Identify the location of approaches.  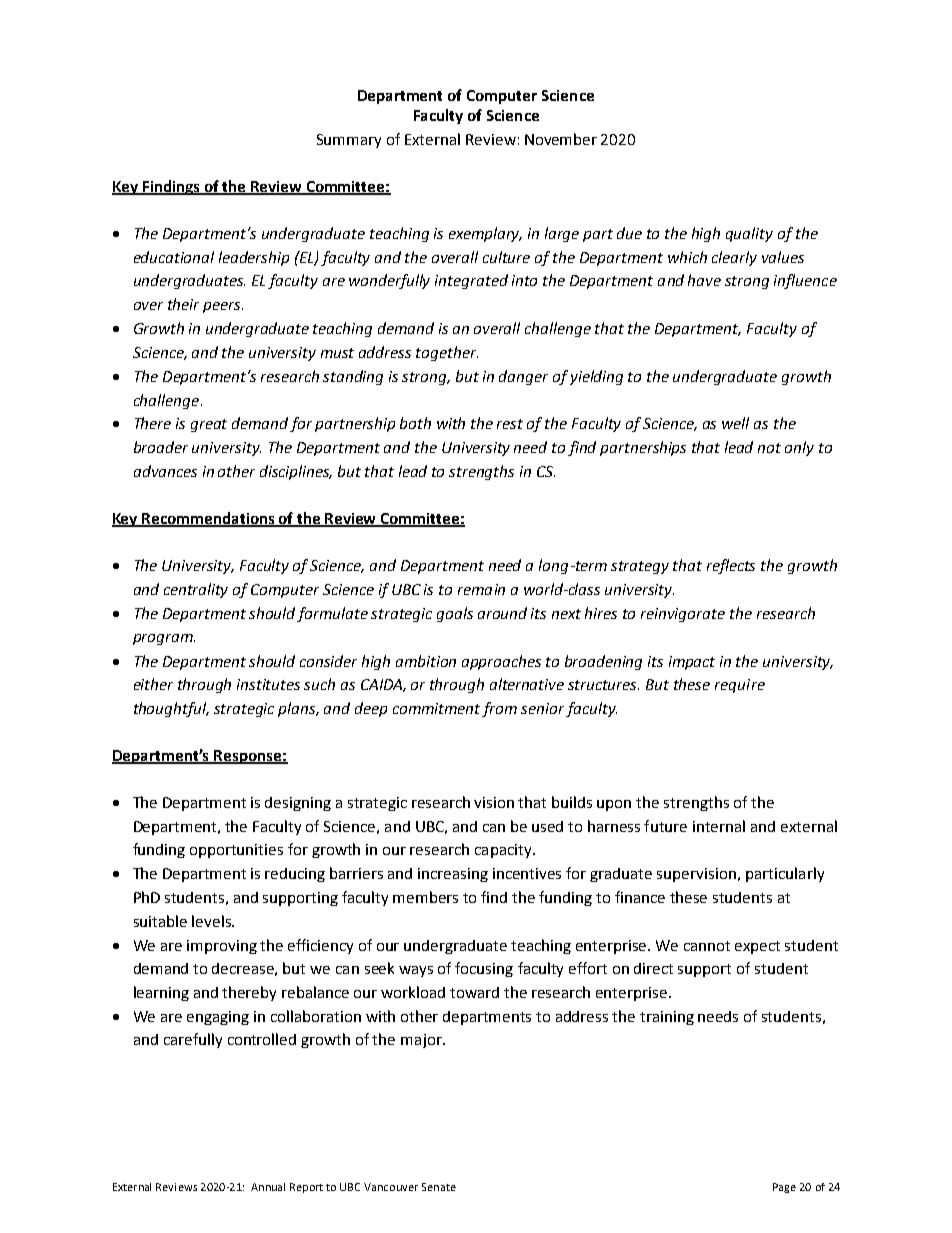
(501, 662).
